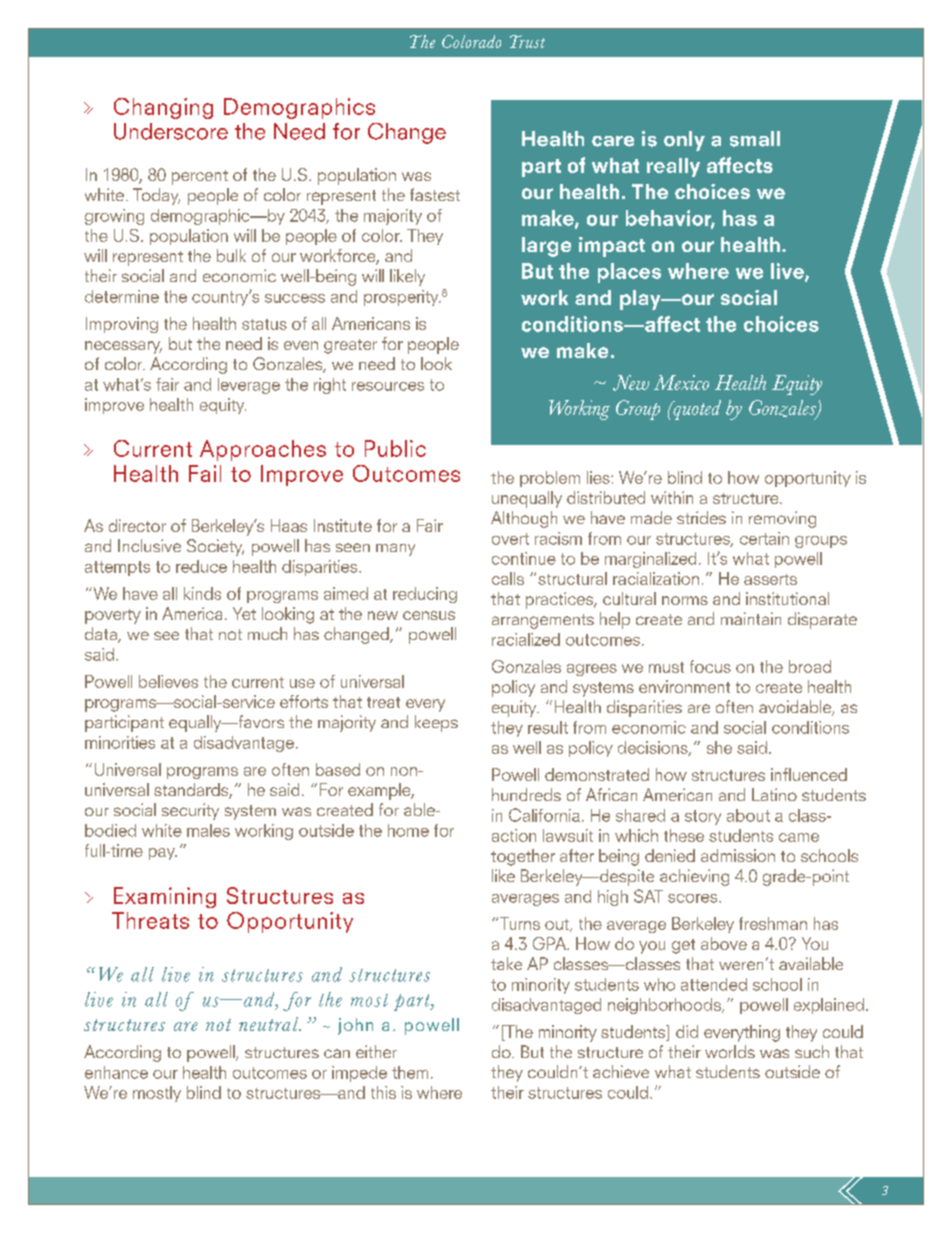  What do you see at coordinates (508, 578) in the document?
I see `calls` at bounding box center [508, 578].
